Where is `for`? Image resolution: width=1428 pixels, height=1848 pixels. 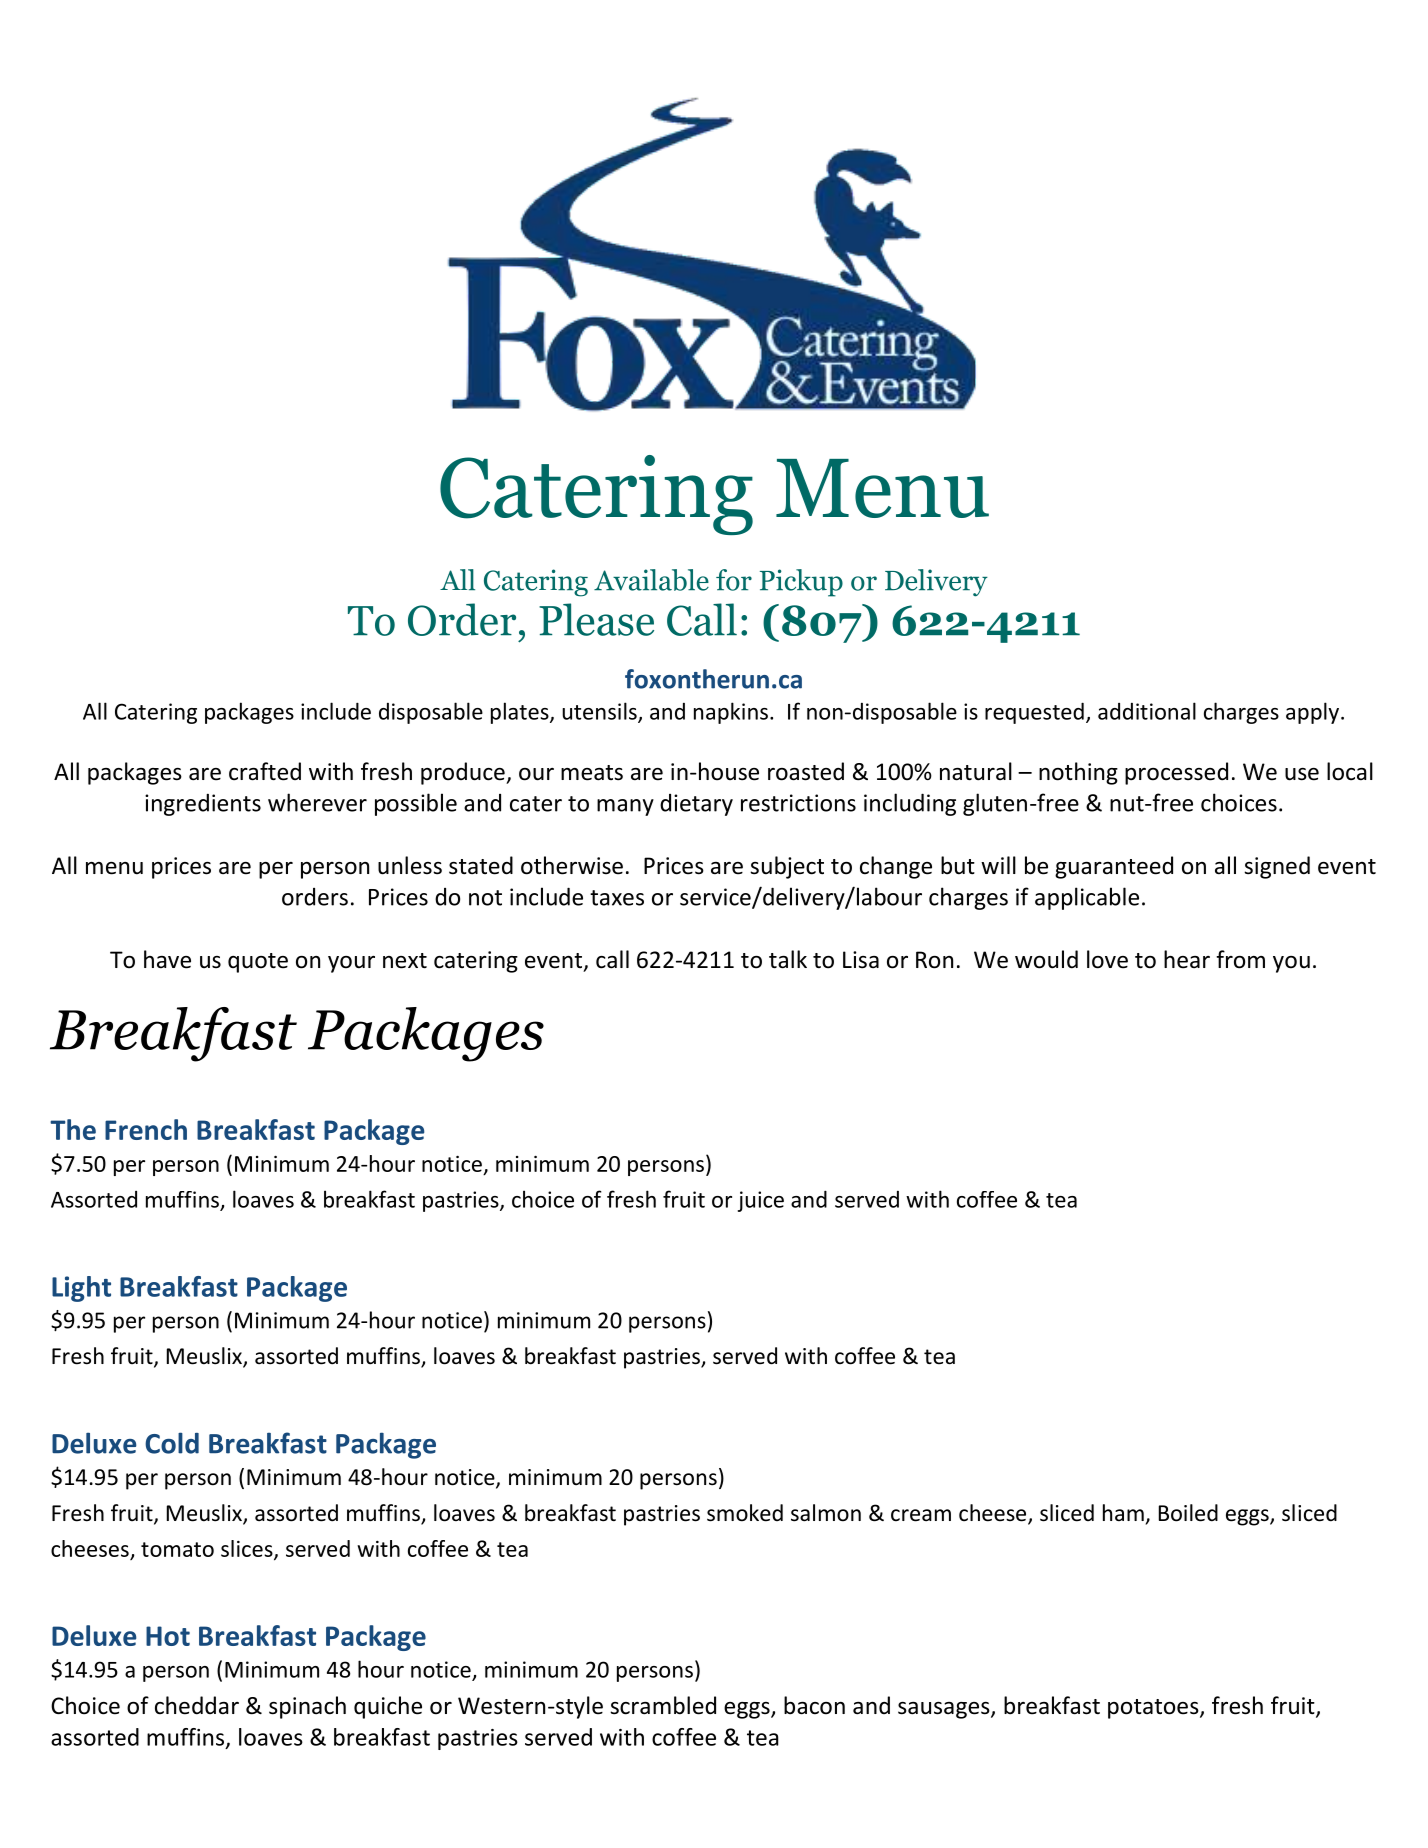 for is located at coordinates (734, 580).
